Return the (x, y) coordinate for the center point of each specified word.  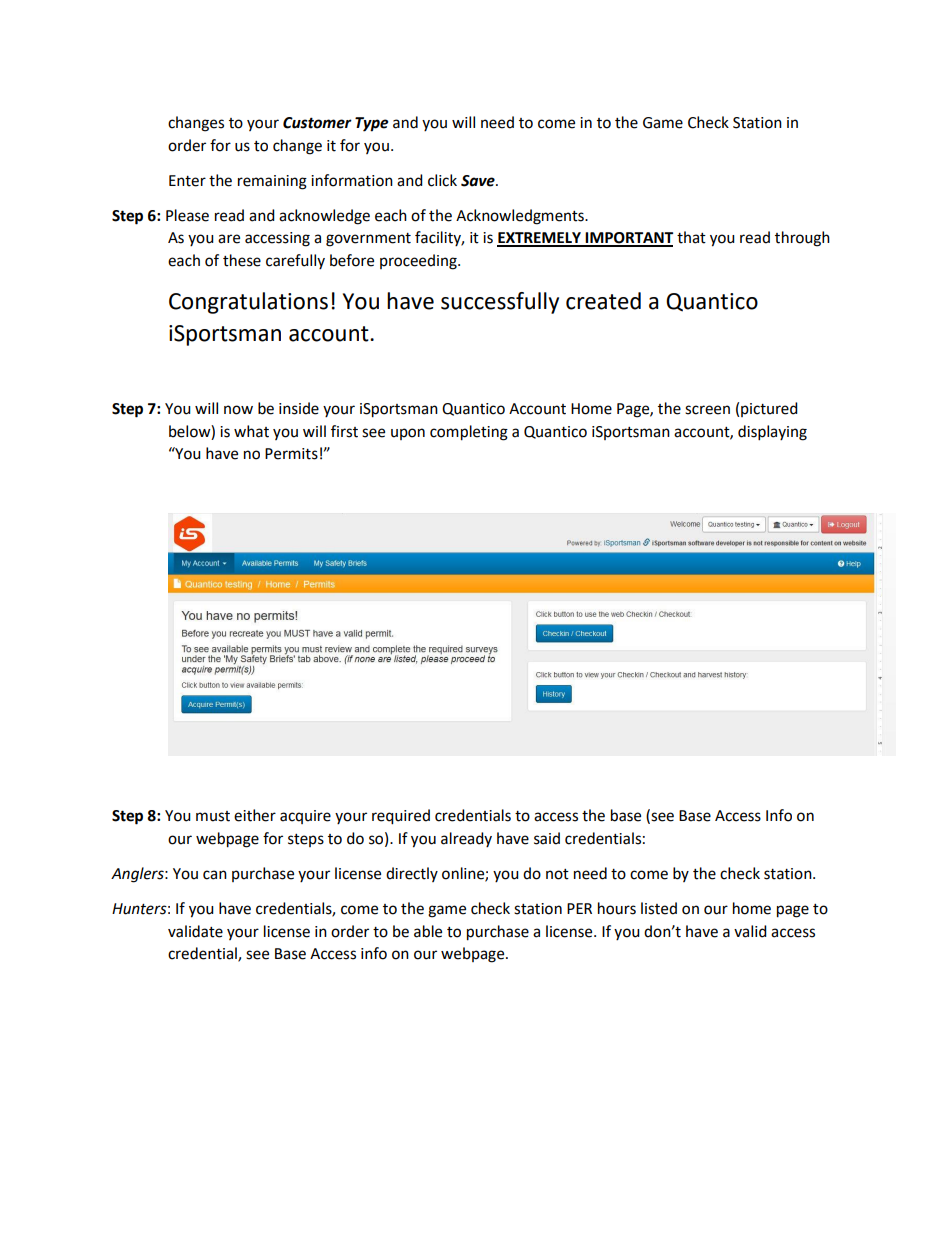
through (802, 239)
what (251, 431)
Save (479, 181)
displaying (772, 433)
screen (707, 410)
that (691, 237)
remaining (272, 182)
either (255, 815)
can (215, 875)
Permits (291, 454)
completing (469, 433)
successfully (500, 303)
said (547, 838)
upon (408, 434)
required (401, 817)
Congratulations (248, 303)
